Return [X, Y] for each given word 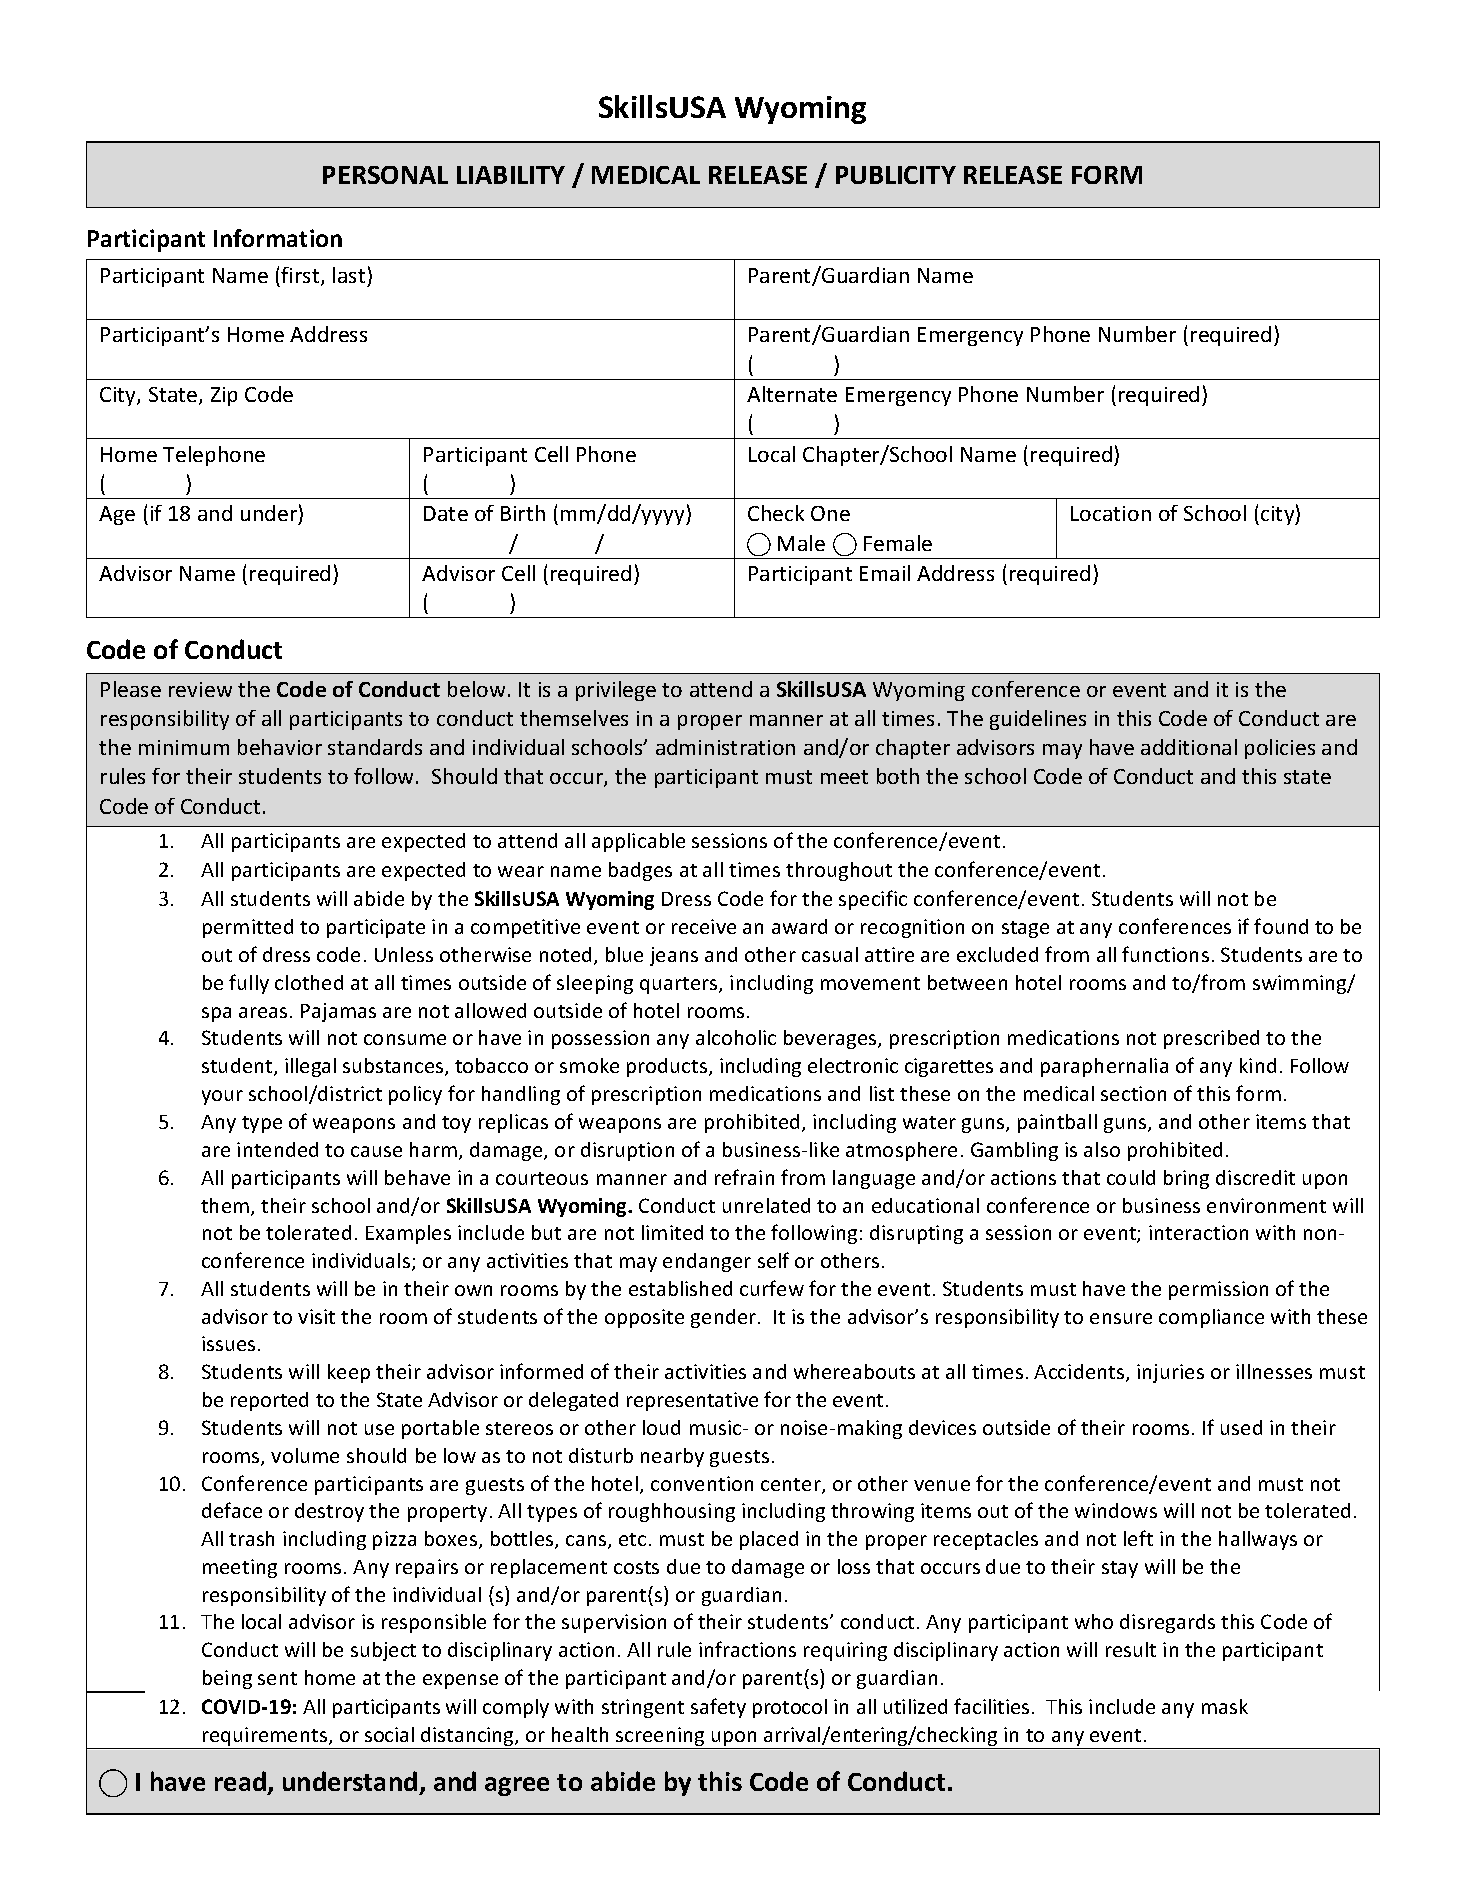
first [301, 276]
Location [1111, 513]
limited [672, 1232]
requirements [265, 1738]
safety [718, 1708]
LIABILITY [511, 175]
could [1131, 1177]
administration [725, 747]
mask [1225, 1706]
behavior [280, 747]
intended [277, 1149]
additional [1189, 747]
